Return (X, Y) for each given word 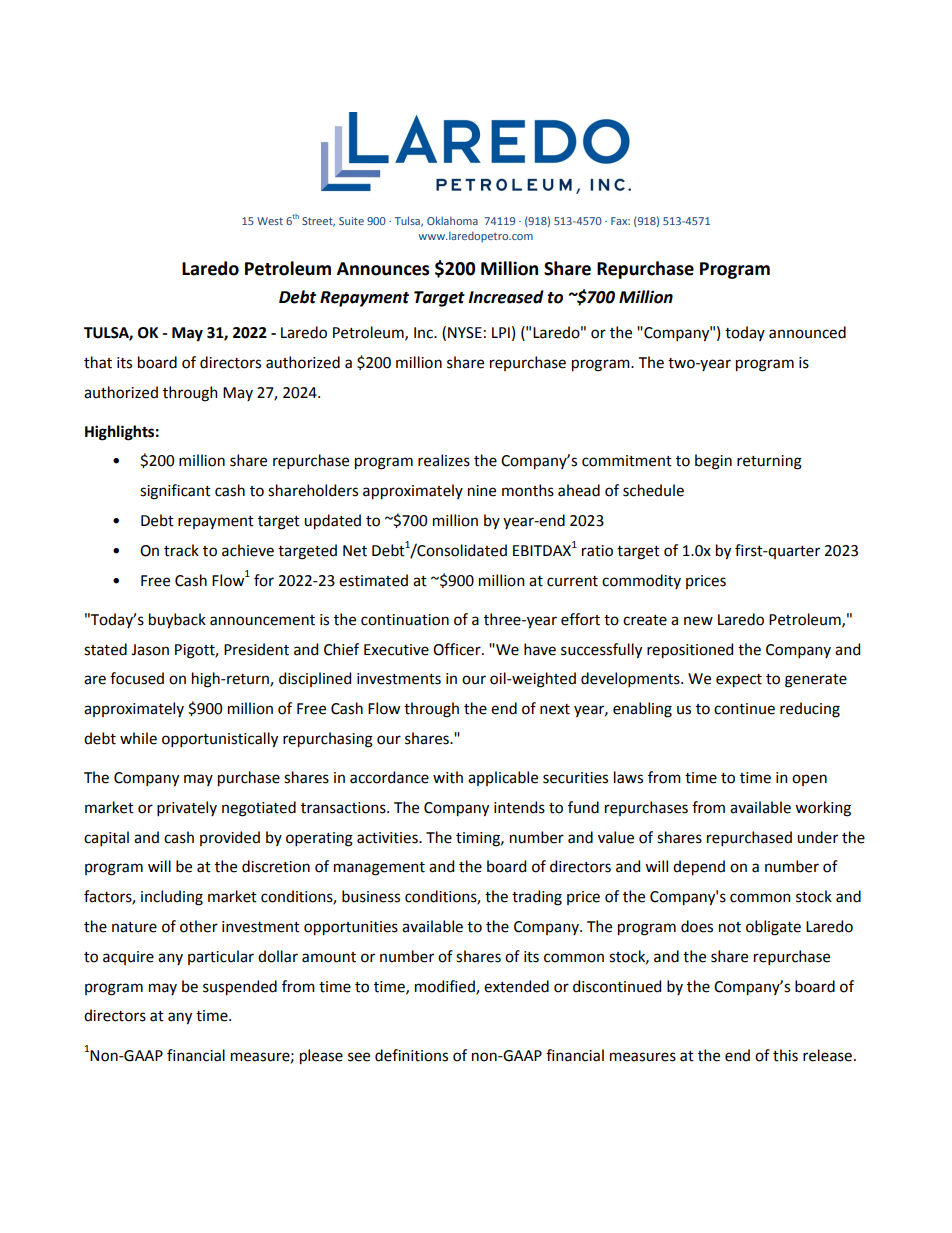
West (270, 221)
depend (699, 868)
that (98, 362)
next (555, 709)
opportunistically (220, 740)
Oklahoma (452, 220)
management (379, 869)
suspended (240, 988)
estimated (373, 580)
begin (713, 462)
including (172, 898)
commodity (641, 581)
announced (807, 332)
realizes (444, 460)
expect (739, 681)
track (181, 550)
